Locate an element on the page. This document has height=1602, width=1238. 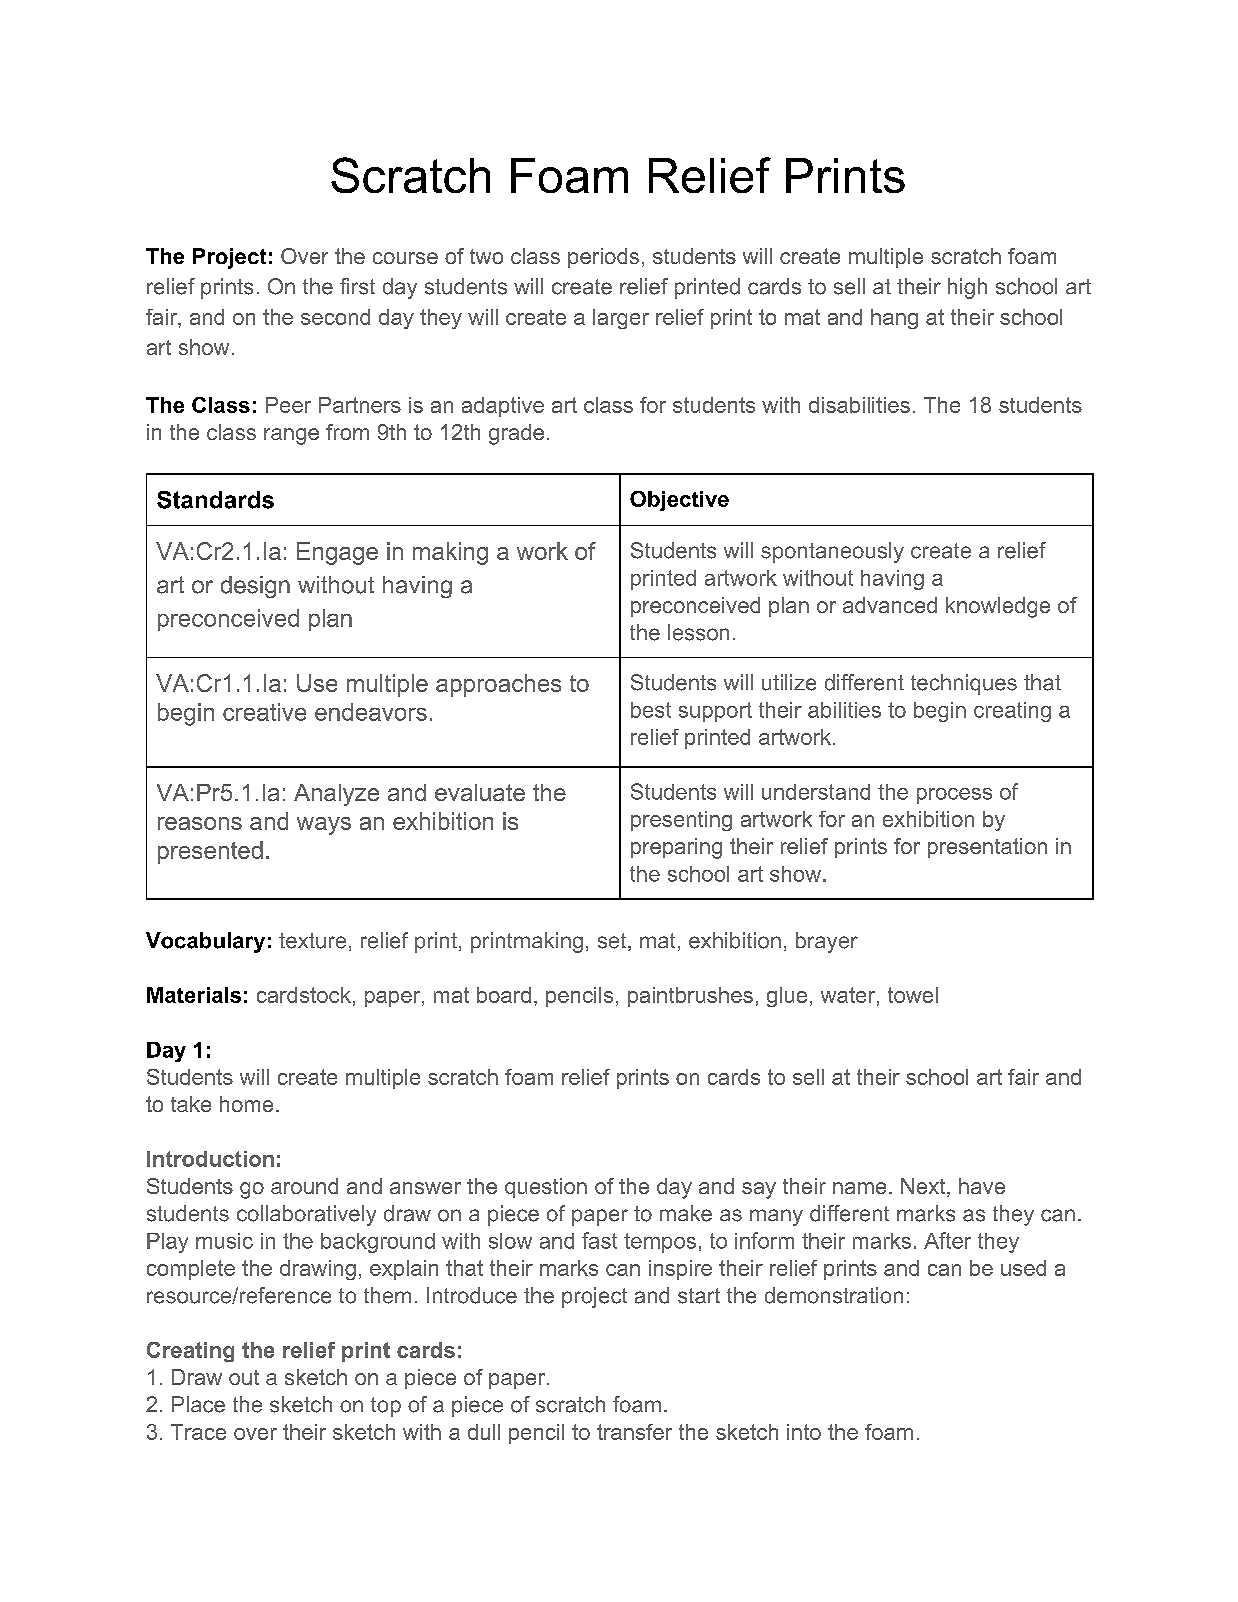
Objective is located at coordinates (679, 501).
